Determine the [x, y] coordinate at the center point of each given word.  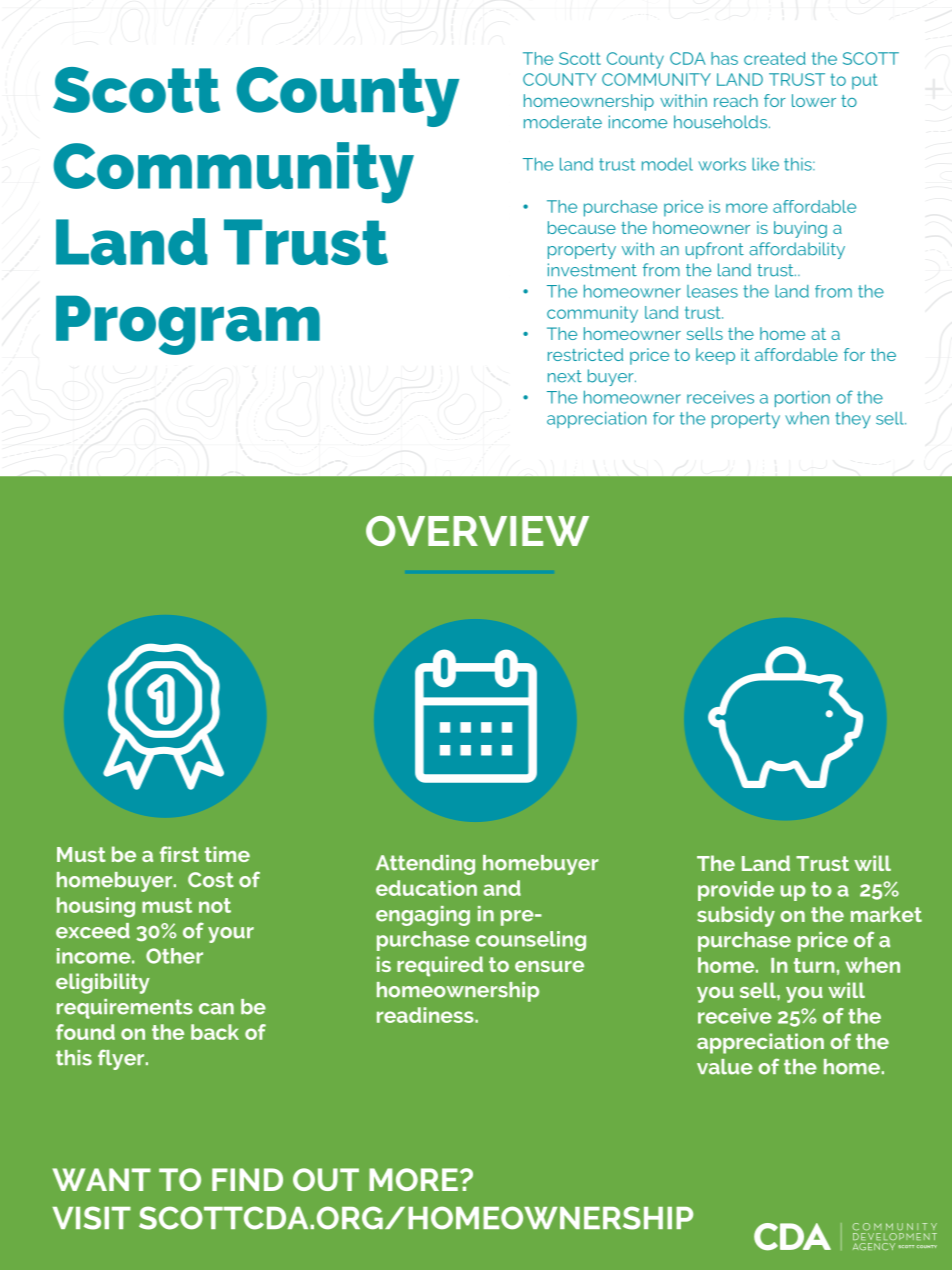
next [565, 376]
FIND [247, 1179]
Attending [425, 865]
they [853, 420]
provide [736, 891]
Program [188, 325]
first [179, 854]
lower [814, 100]
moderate [563, 122]
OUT [326, 1179]
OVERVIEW [477, 531]
